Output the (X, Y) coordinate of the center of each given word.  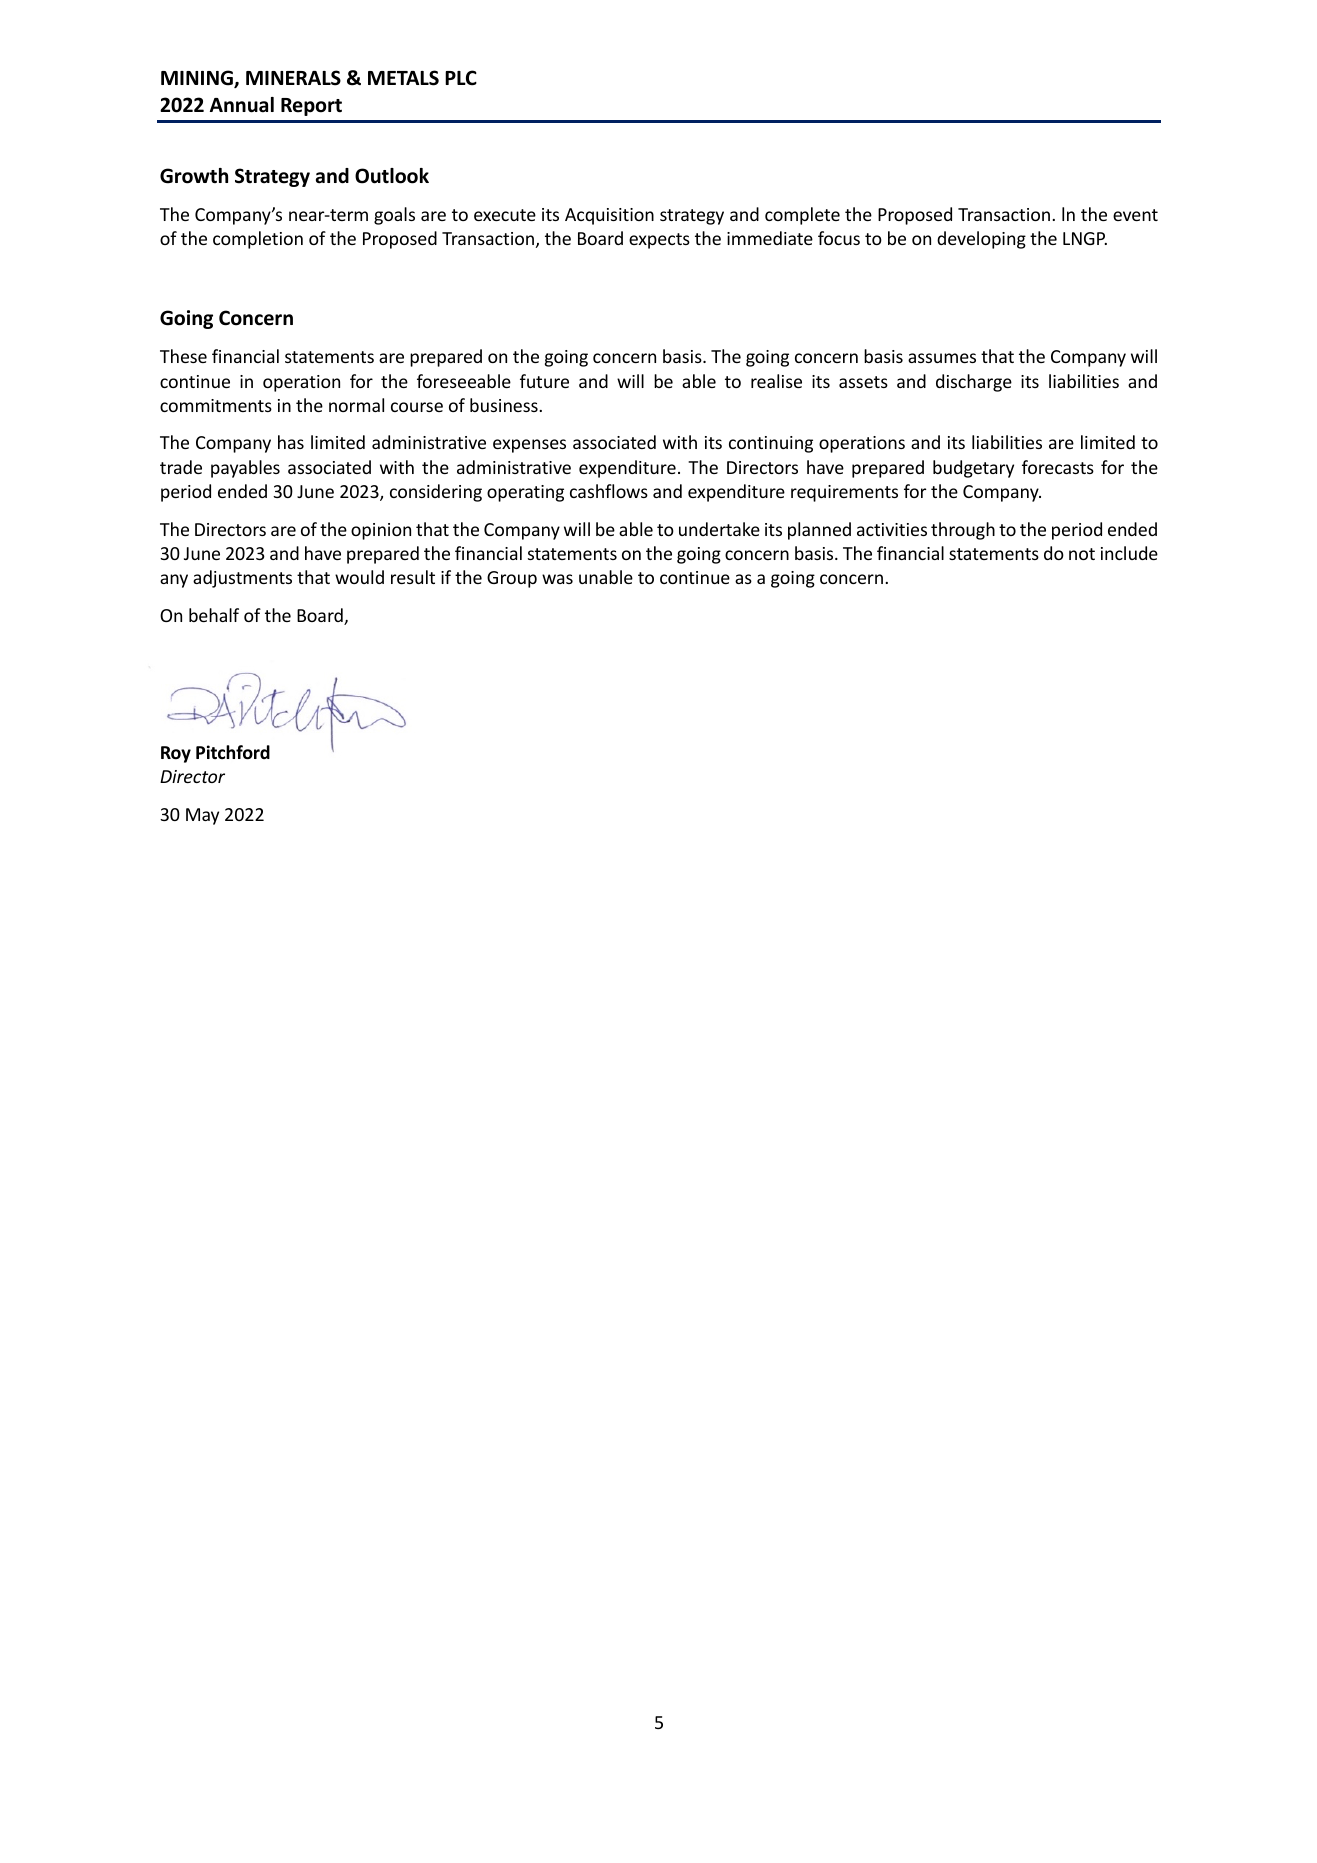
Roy (176, 754)
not (1082, 554)
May (202, 816)
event (1135, 215)
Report (311, 107)
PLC (461, 77)
